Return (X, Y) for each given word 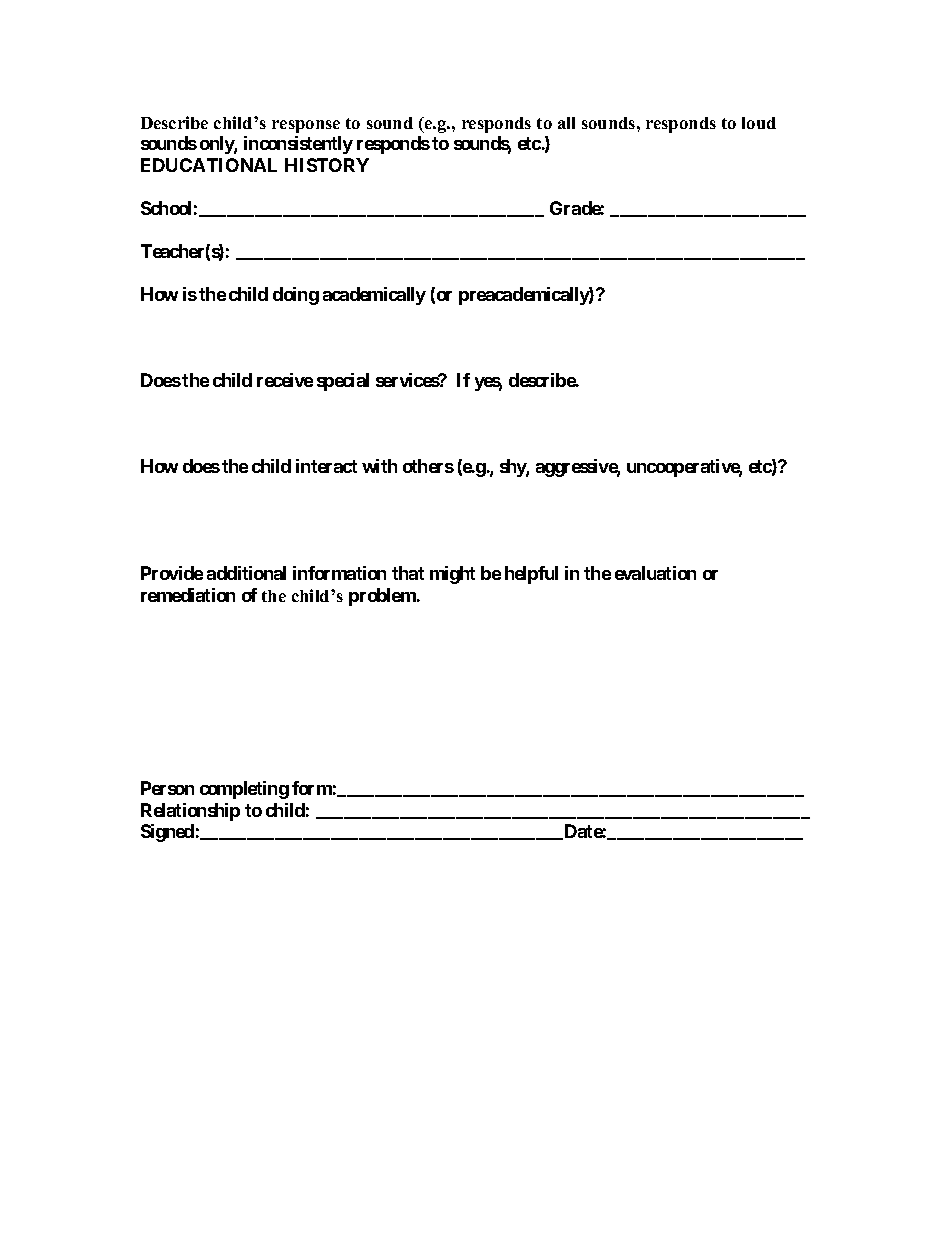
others (428, 466)
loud (759, 123)
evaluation (655, 573)
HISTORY (327, 165)
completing (244, 790)
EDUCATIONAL (209, 165)
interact (326, 466)
